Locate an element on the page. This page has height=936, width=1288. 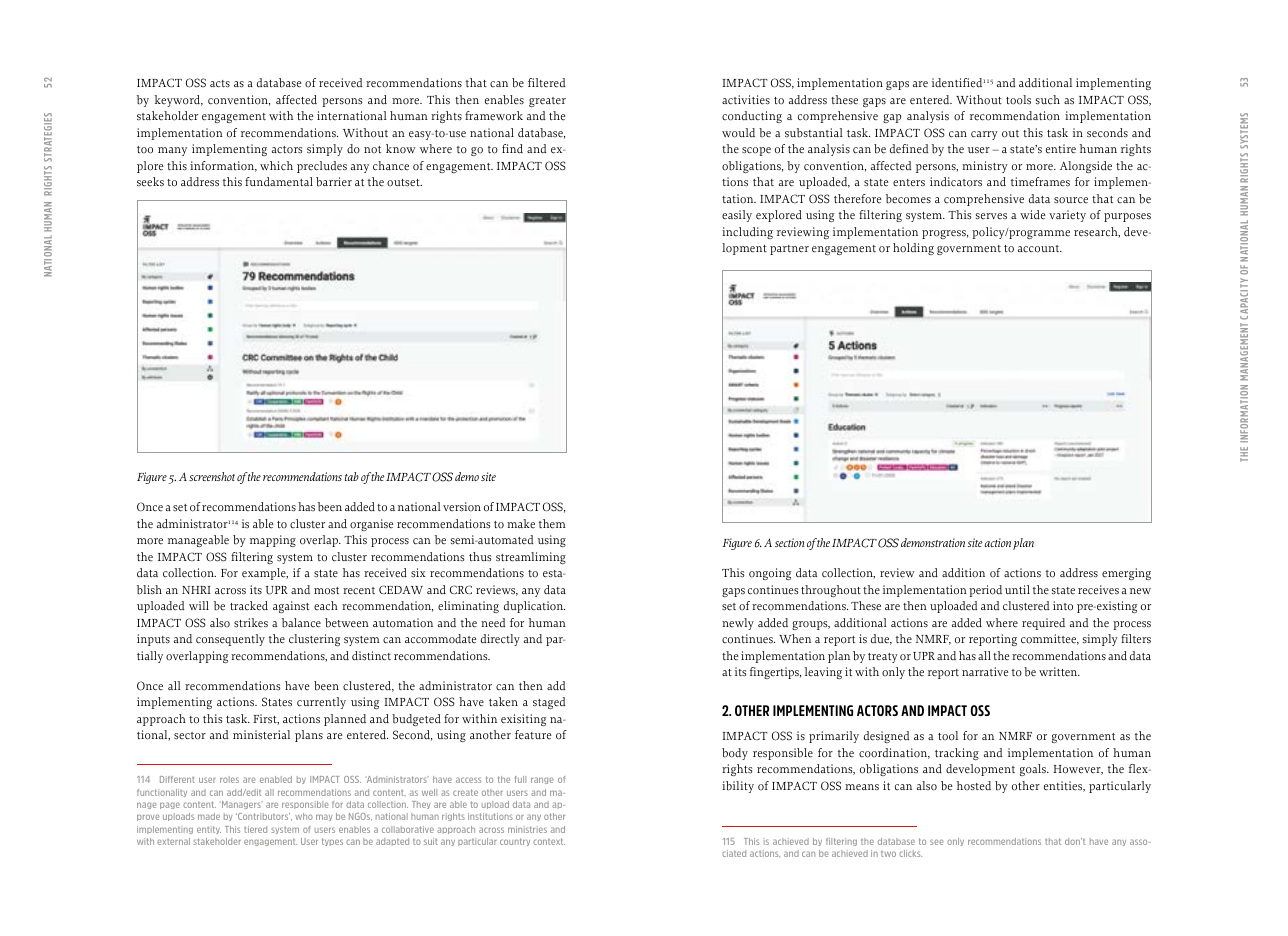
them is located at coordinates (552, 524).
